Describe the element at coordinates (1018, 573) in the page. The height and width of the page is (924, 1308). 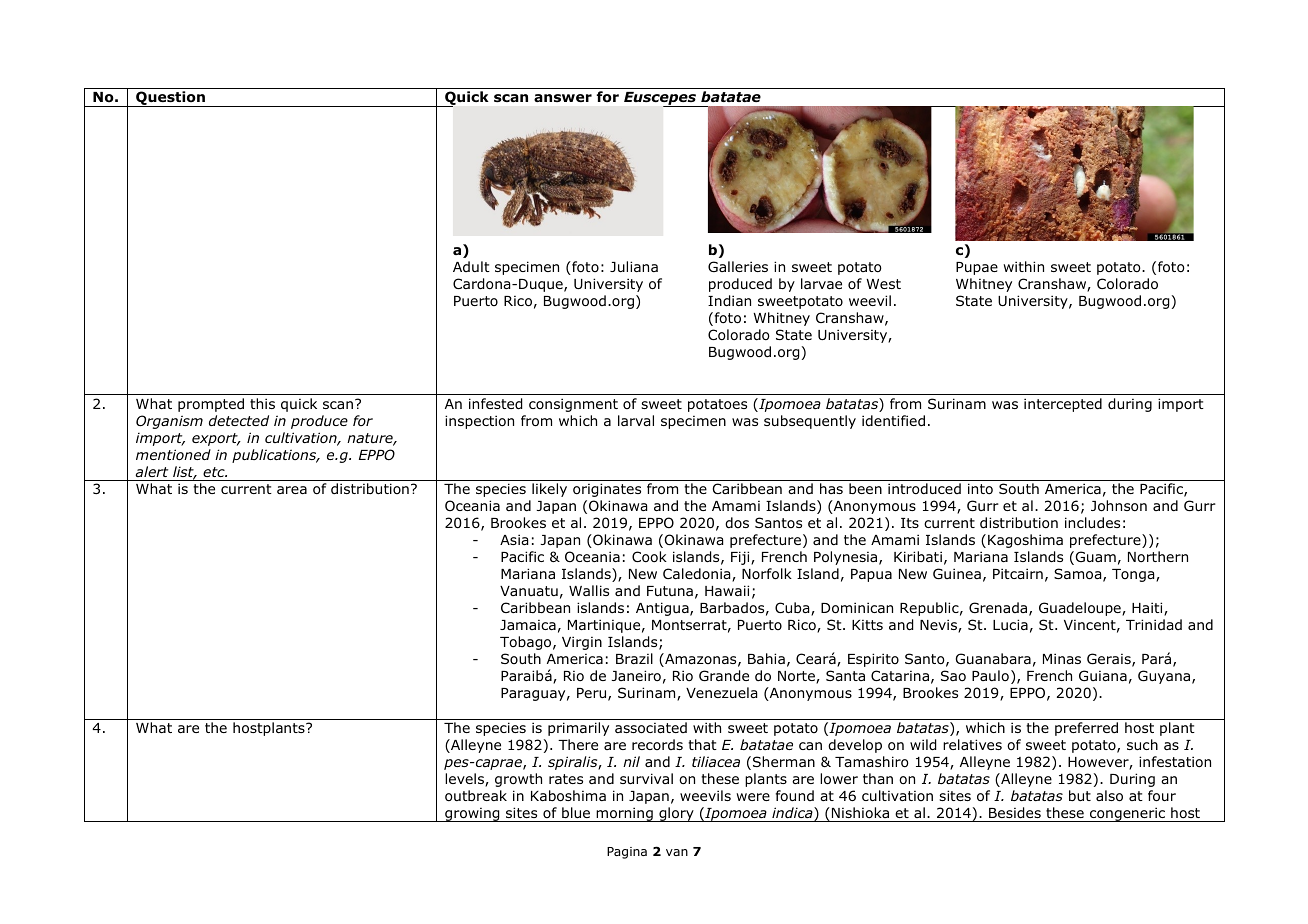
I see `Pitcairn` at that location.
